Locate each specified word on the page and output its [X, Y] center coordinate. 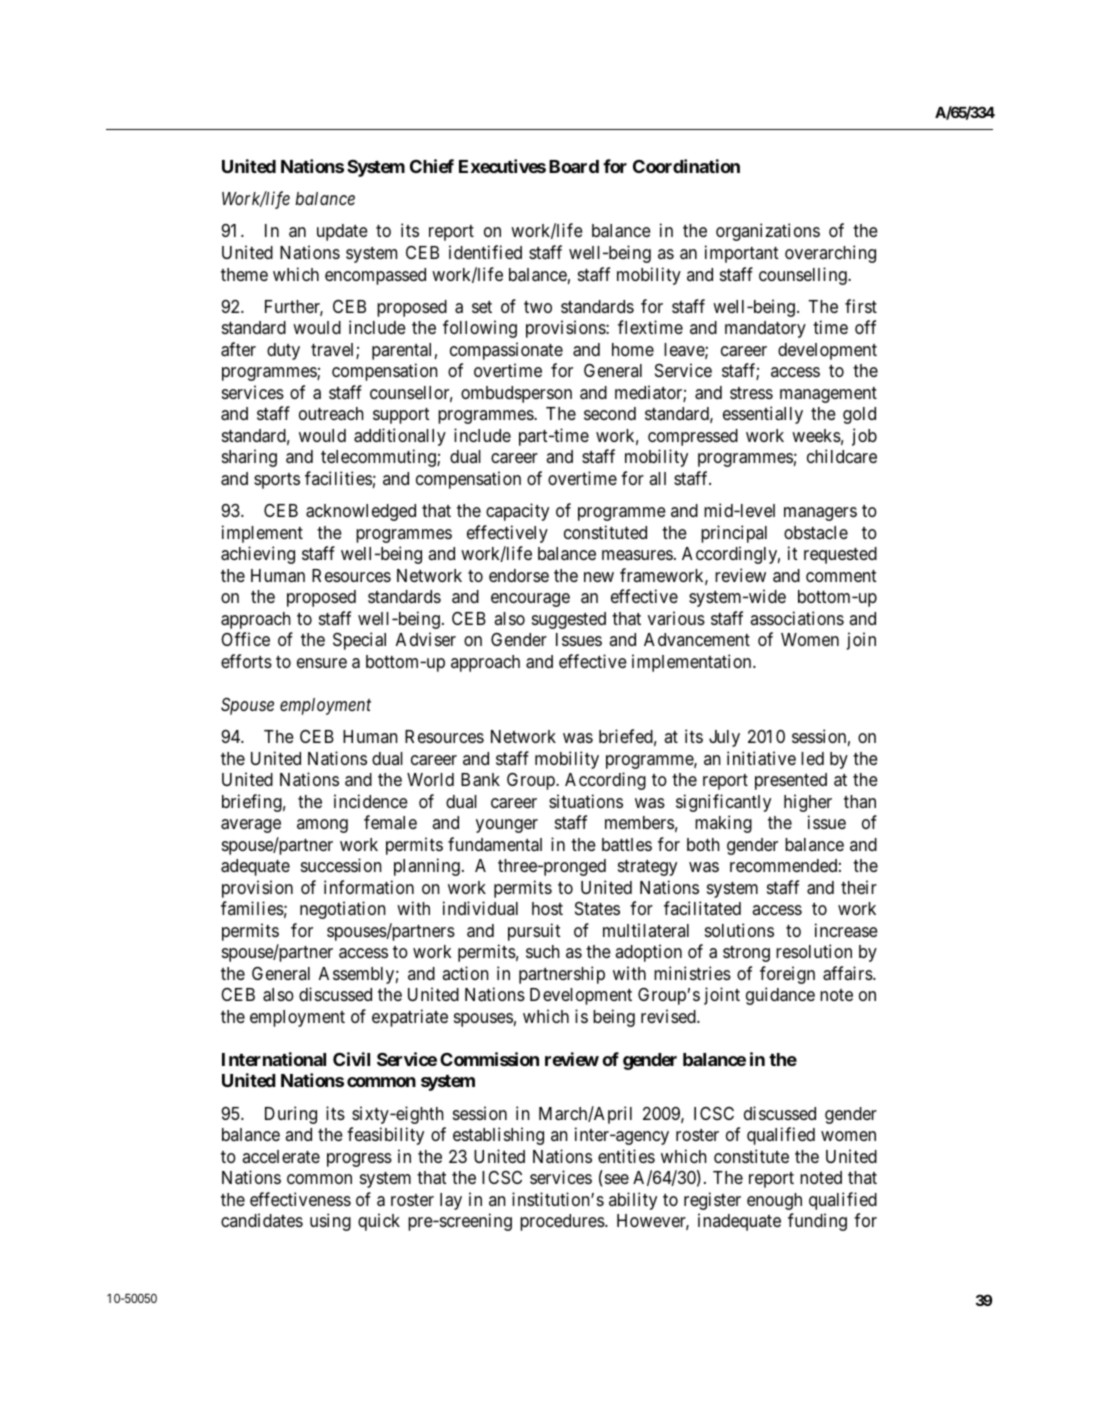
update [342, 232]
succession [341, 865]
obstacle [816, 532]
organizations [768, 232]
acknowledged [361, 512]
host [547, 908]
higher [808, 803]
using [330, 1222]
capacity [517, 512]
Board [574, 166]
